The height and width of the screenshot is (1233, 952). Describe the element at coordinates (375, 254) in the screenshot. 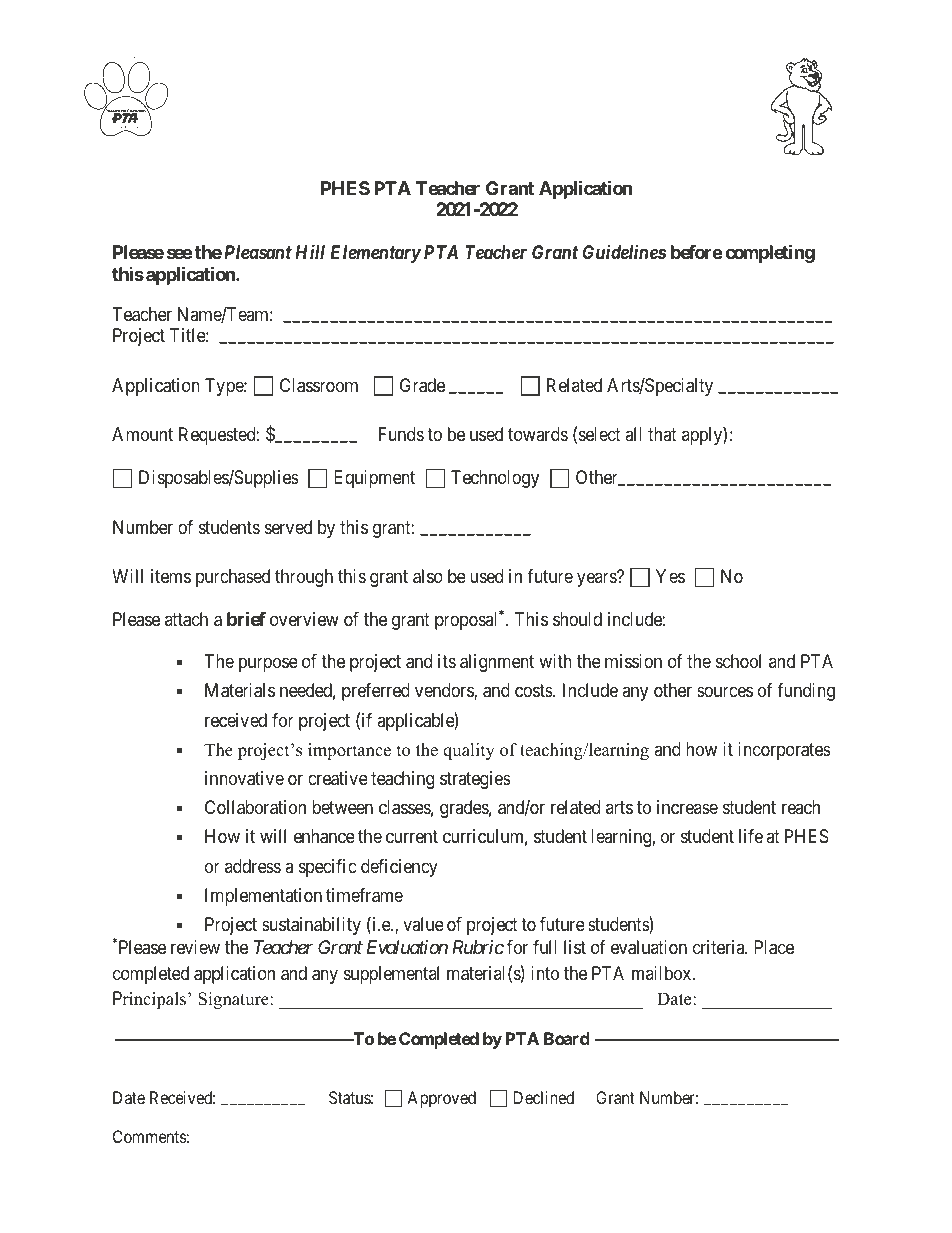

I see `Elementary` at that location.
